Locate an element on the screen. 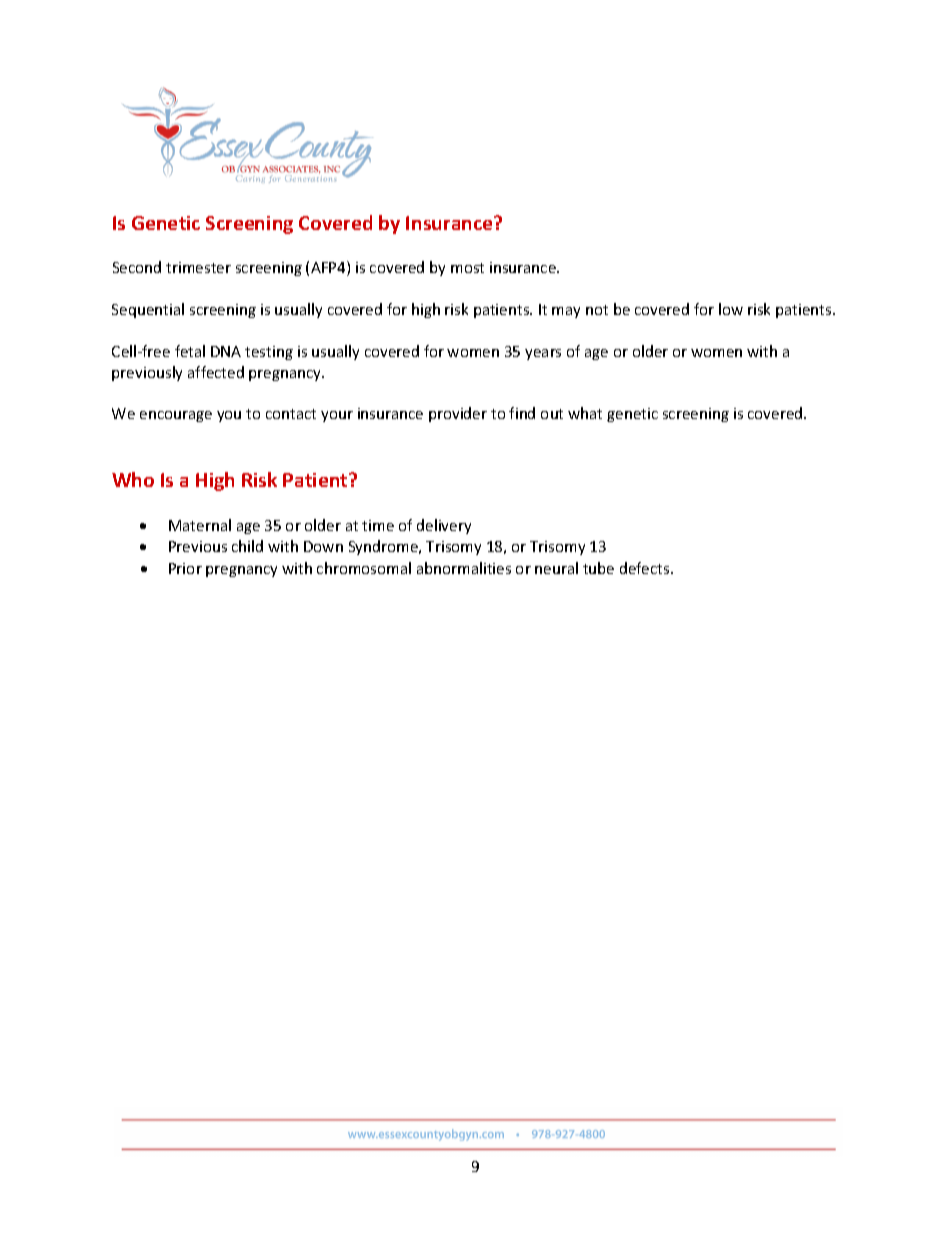  defects is located at coordinates (646, 568).
